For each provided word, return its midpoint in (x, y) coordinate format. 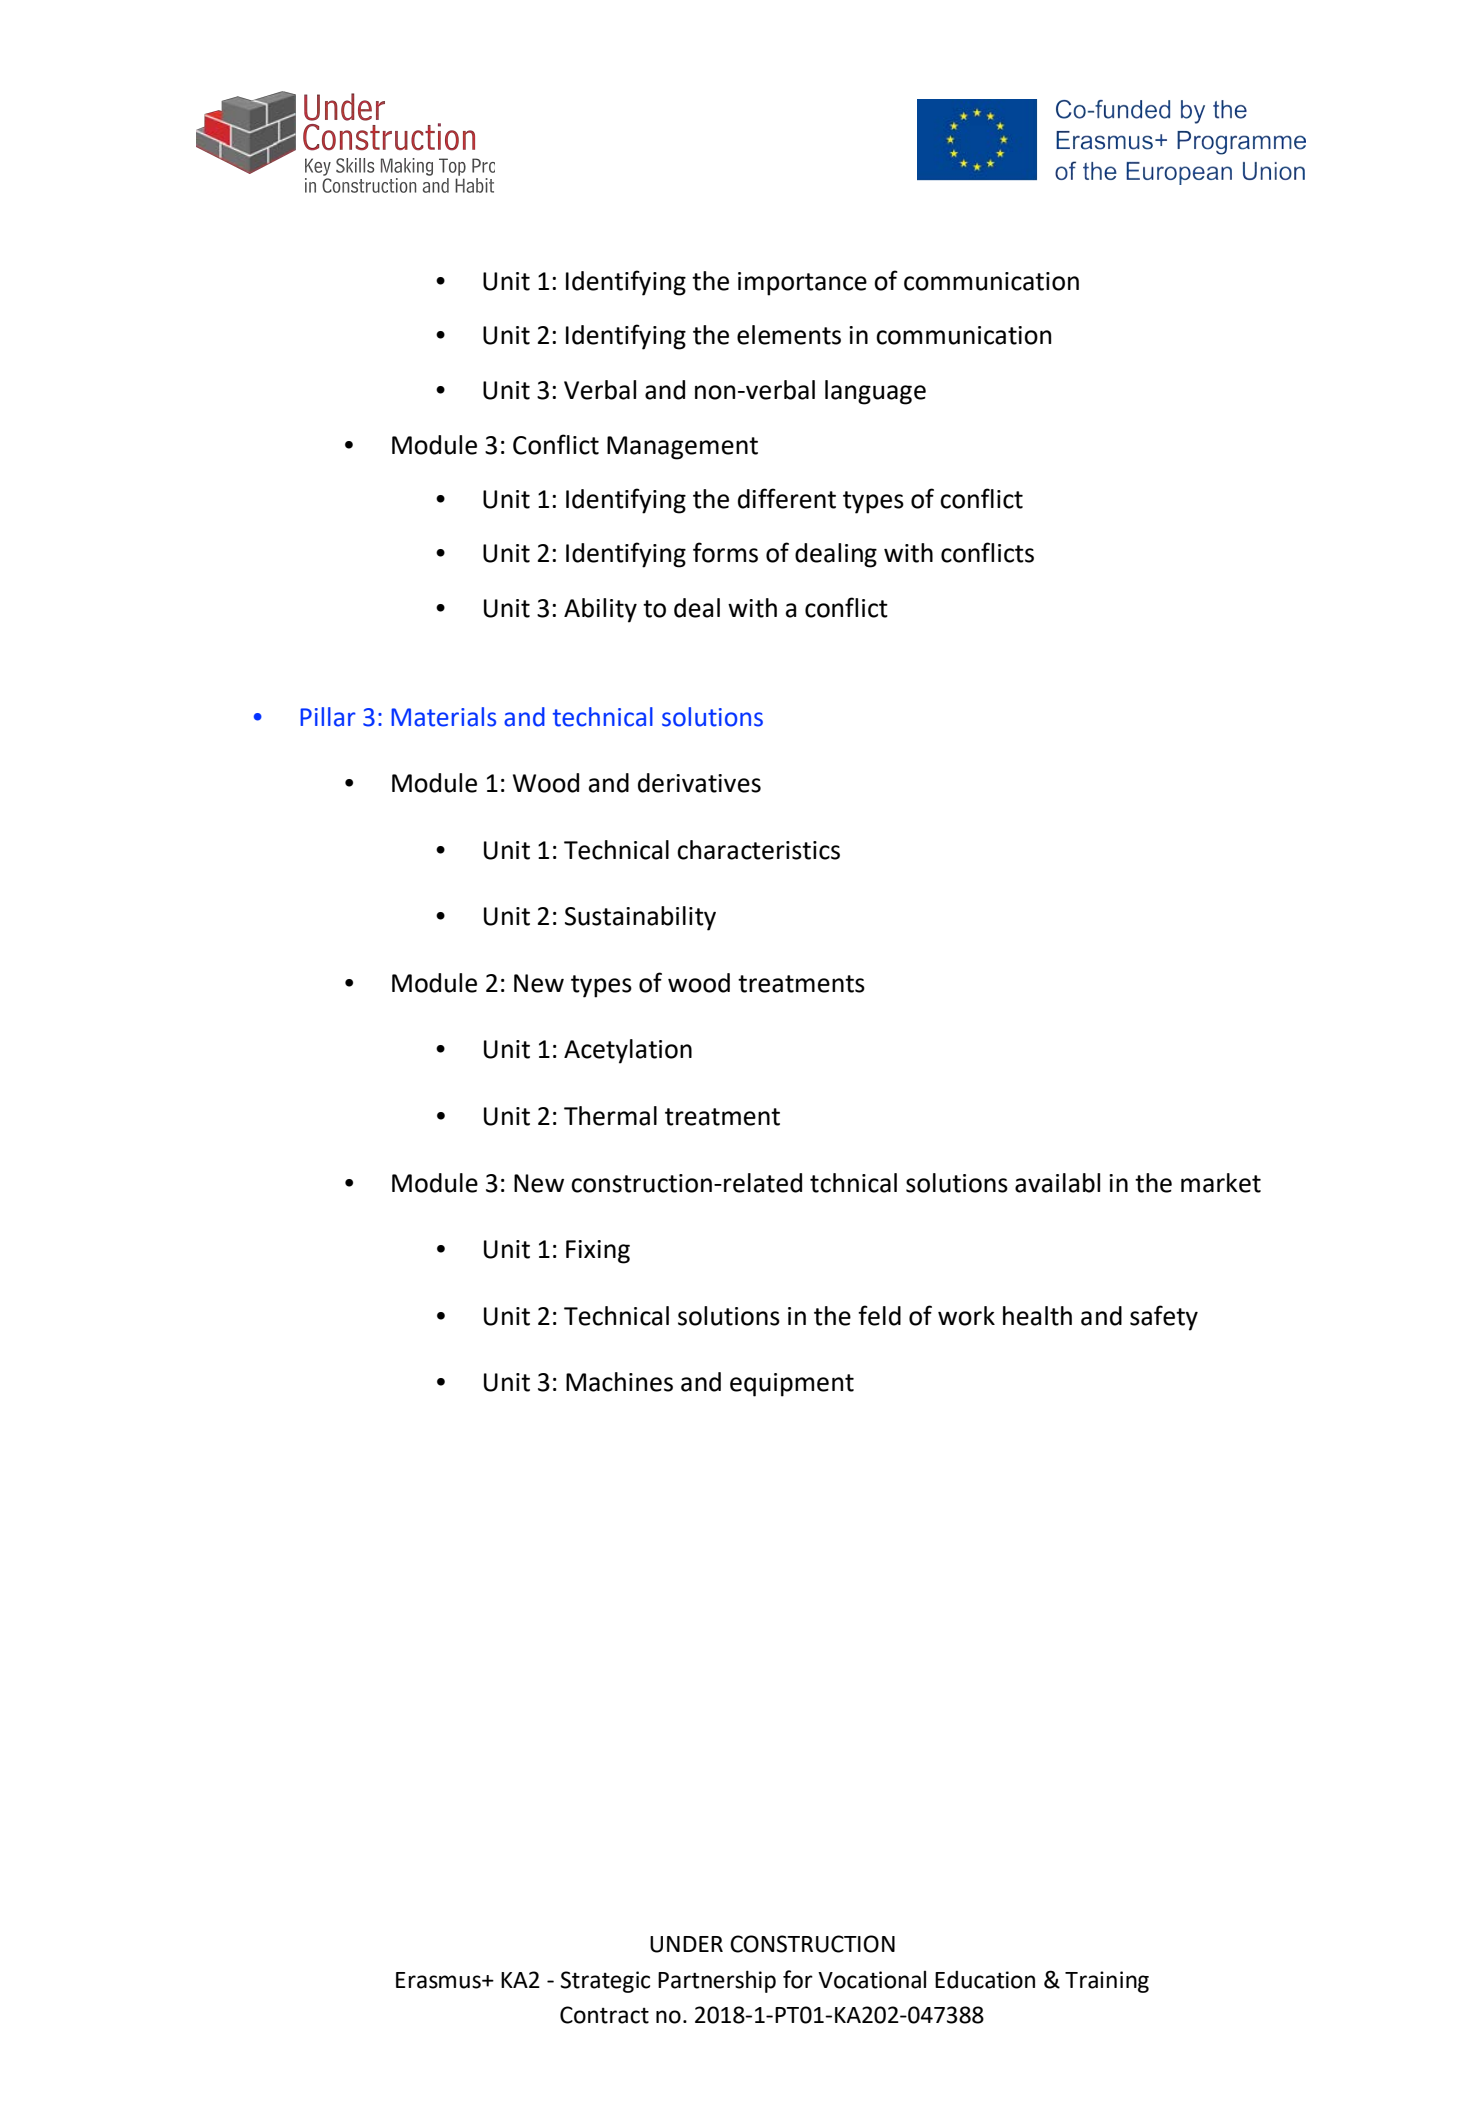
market (1221, 1183)
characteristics (758, 850)
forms (725, 552)
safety (1164, 1318)
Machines (619, 1382)
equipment (792, 1385)
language (875, 392)
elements (789, 335)
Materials (443, 717)
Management (682, 448)
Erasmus (439, 1980)
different (787, 498)
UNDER (686, 1944)
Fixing (598, 1252)
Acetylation (628, 1051)
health (1037, 1316)
